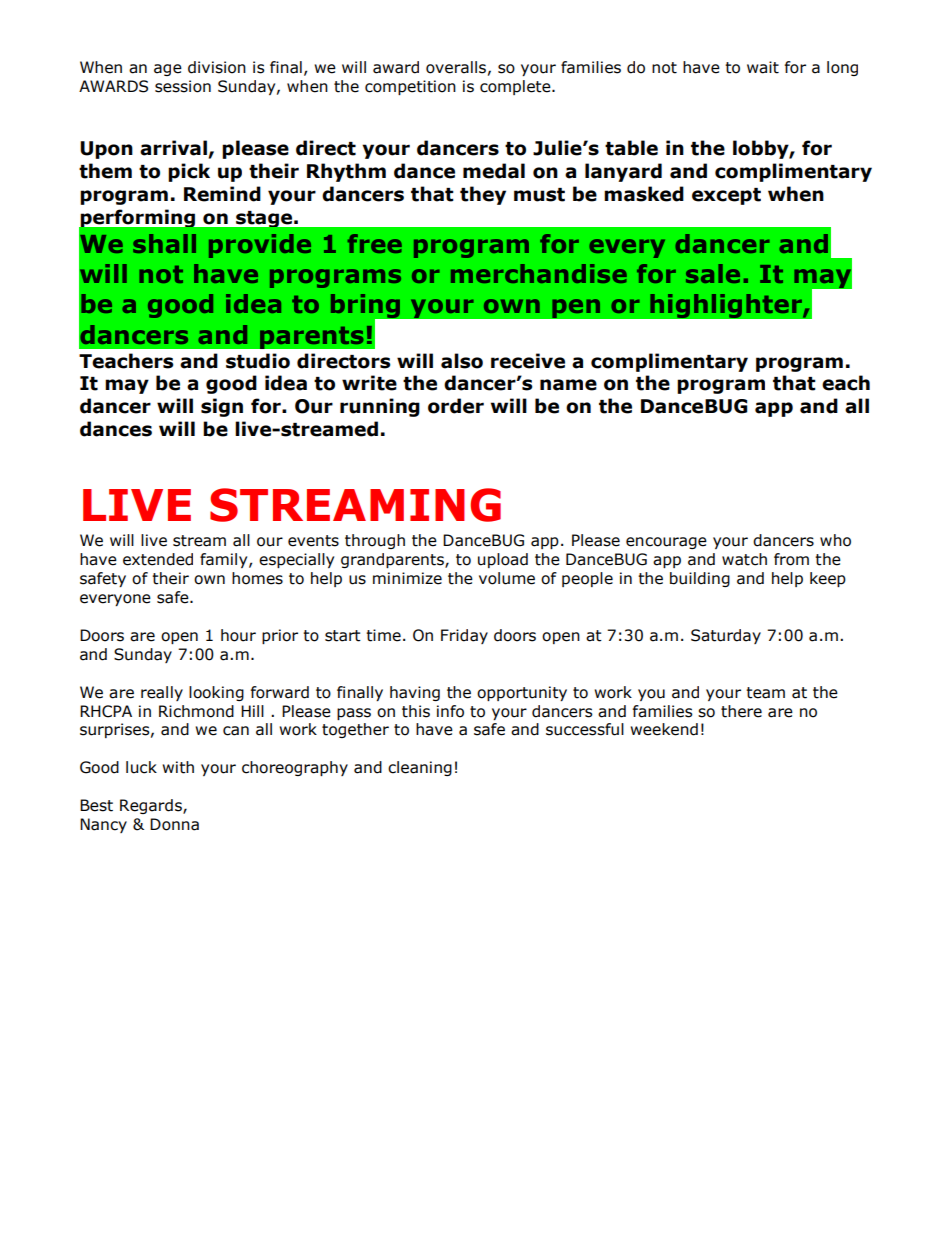 Image resolution: width=952 pixels, height=1233 pixels. What do you see at coordinates (152, 806) in the screenshot?
I see `Regards` at bounding box center [152, 806].
